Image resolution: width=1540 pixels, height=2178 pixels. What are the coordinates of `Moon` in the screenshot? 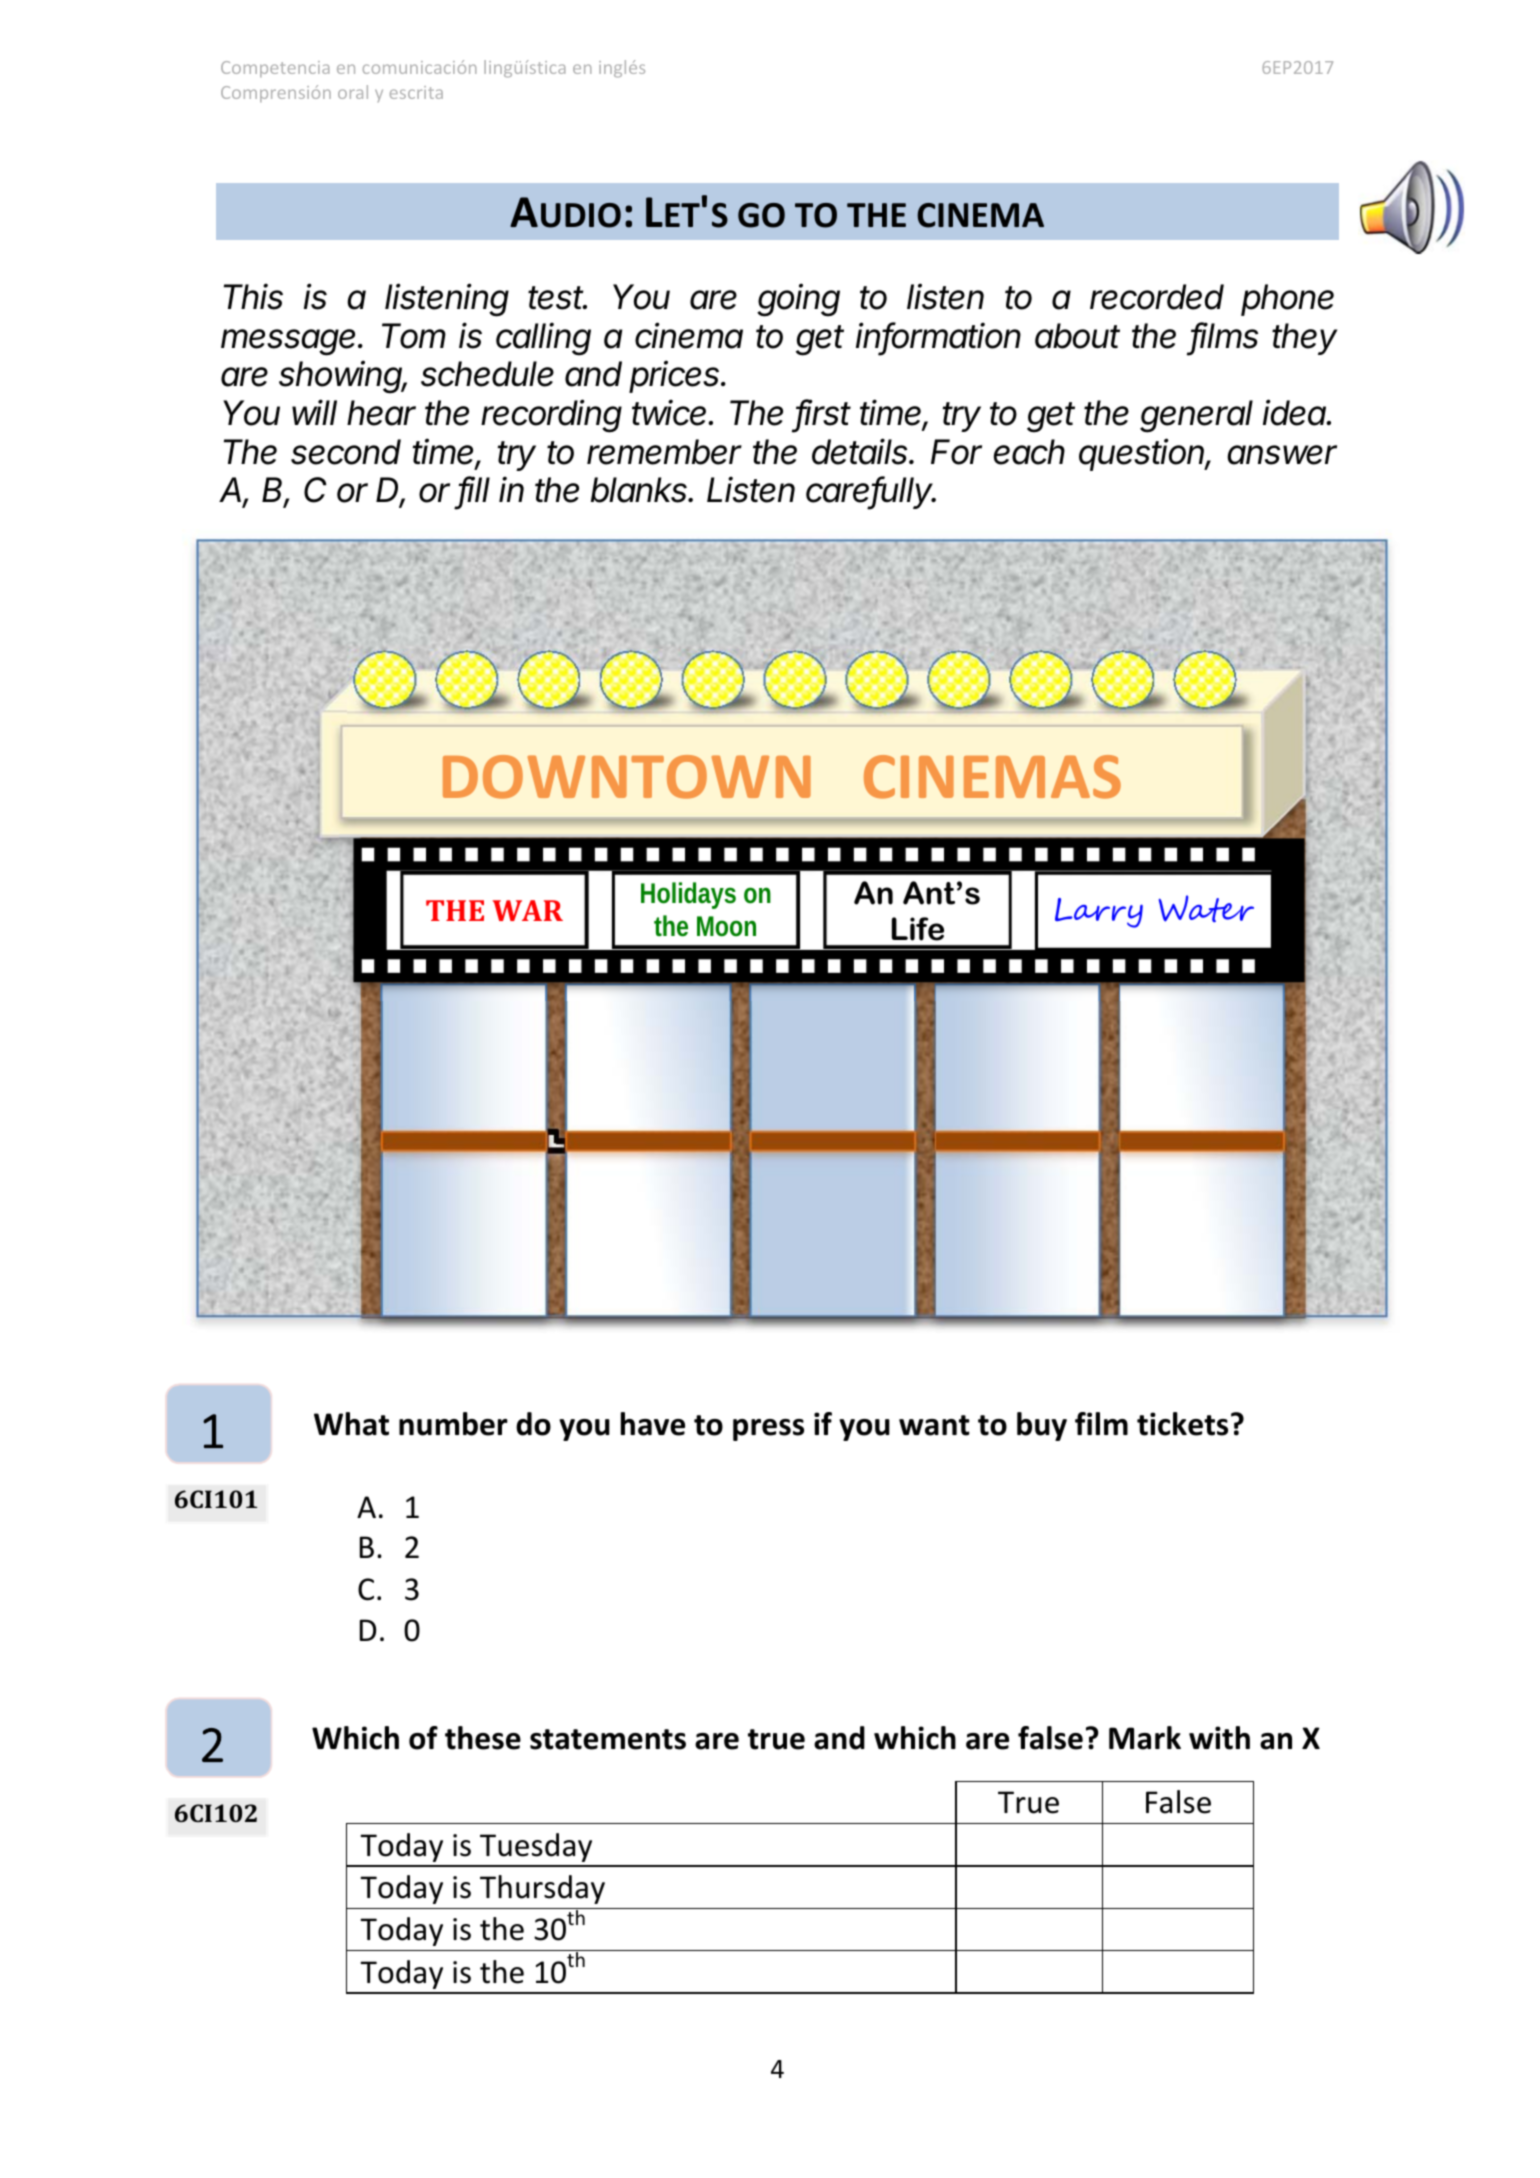 It's located at (726, 926).
